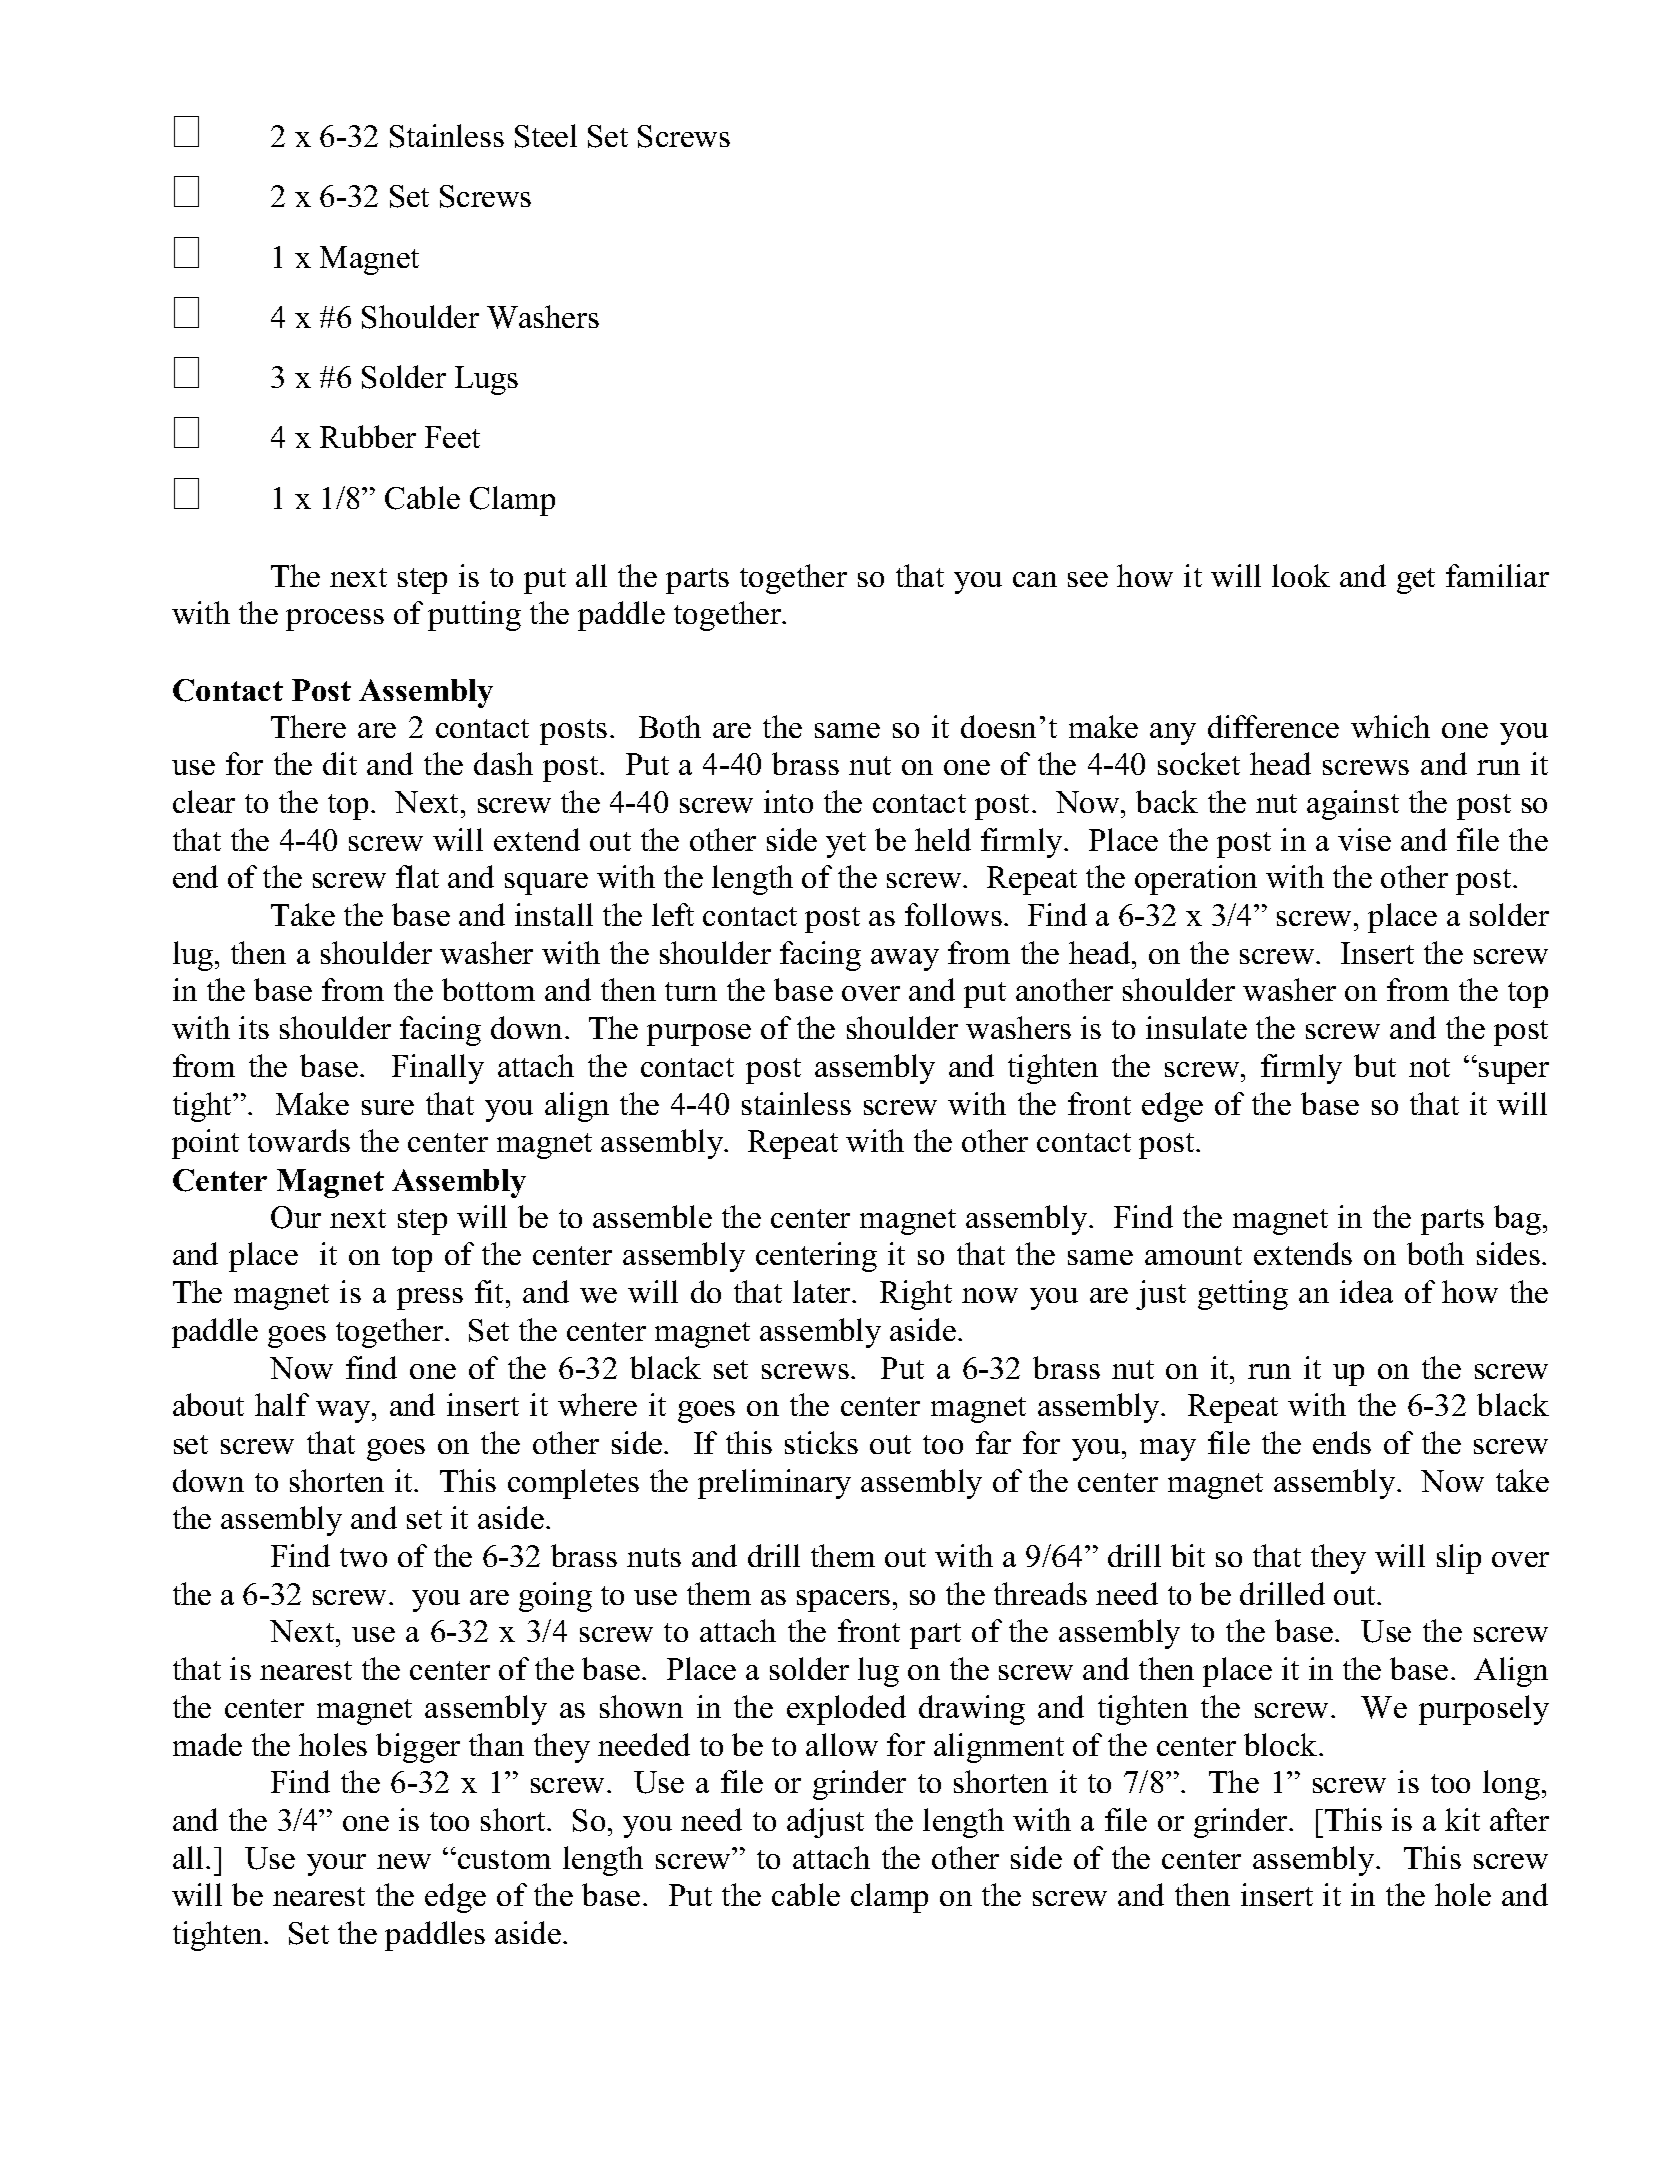 The height and width of the document is (2164, 1672). Describe the element at coordinates (254, 1027) in the document. I see `its` at that location.
